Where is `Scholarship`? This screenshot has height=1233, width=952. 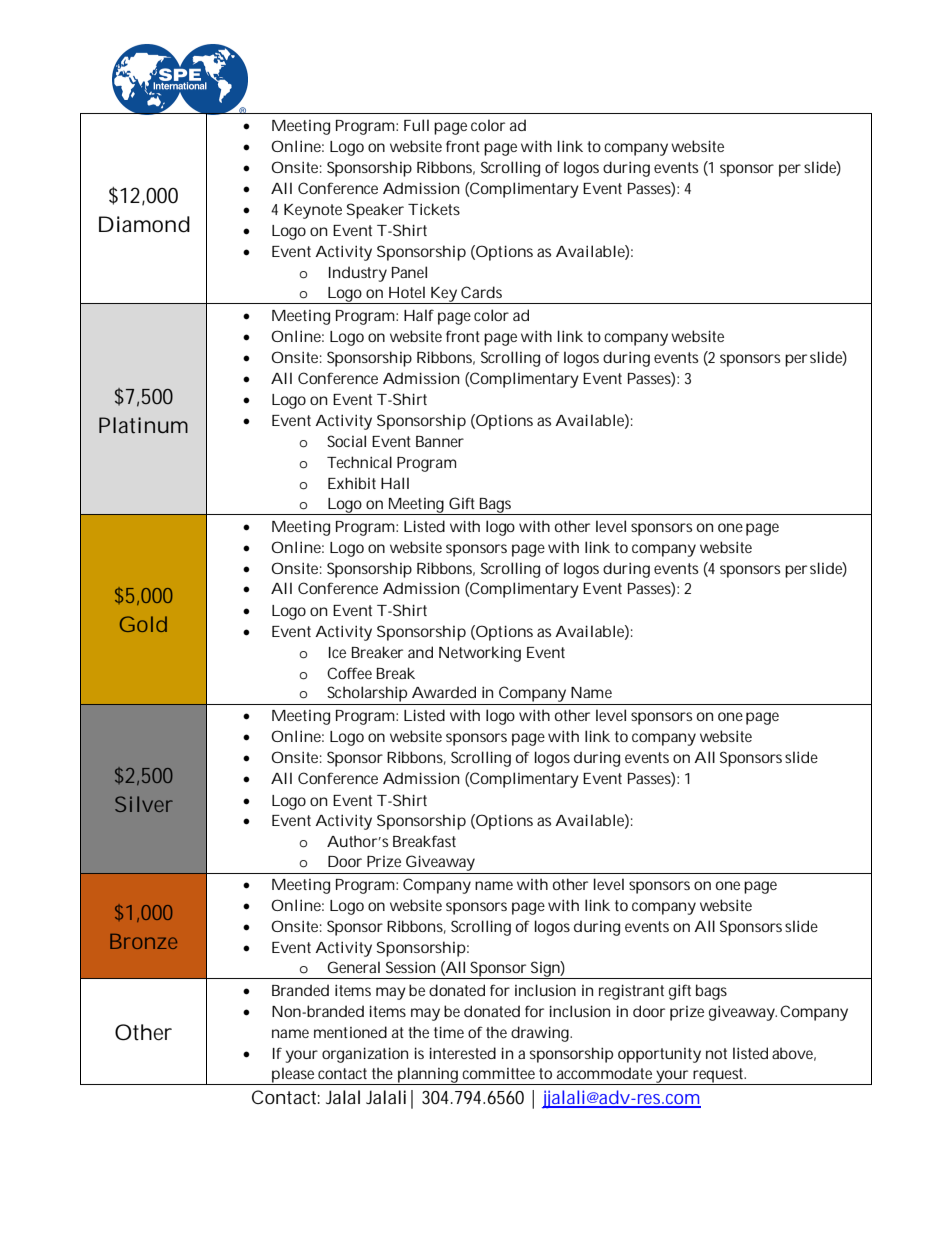
Scholarship is located at coordinates (367, 694).
